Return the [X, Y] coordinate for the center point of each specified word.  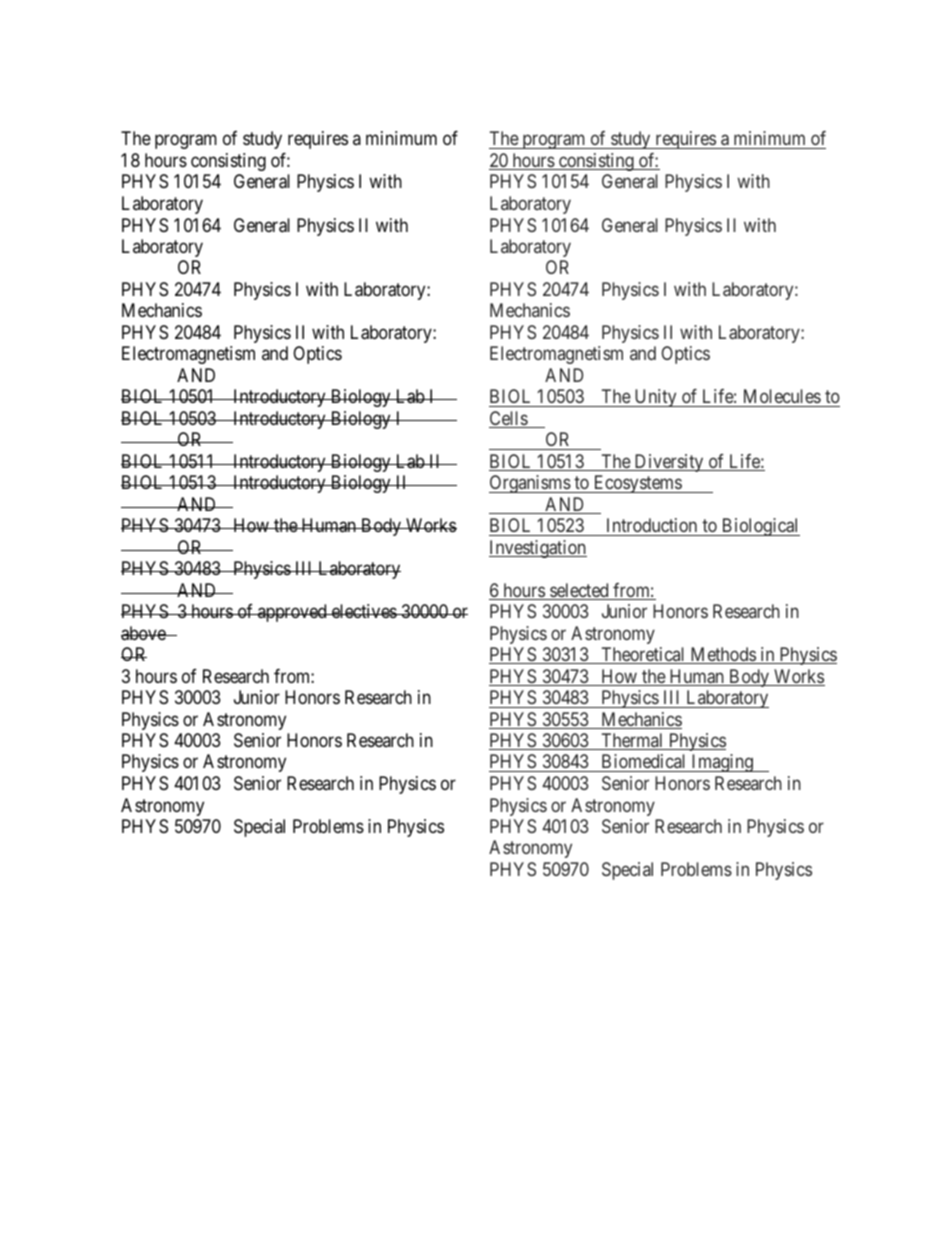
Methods [722, 655]
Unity [655, 398]
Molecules [782, 396]
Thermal [632, 741]
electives [363, 611]
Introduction [652, 525]
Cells [509, 419]
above [144, 633]
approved [292, 613]
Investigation [538, 549]
